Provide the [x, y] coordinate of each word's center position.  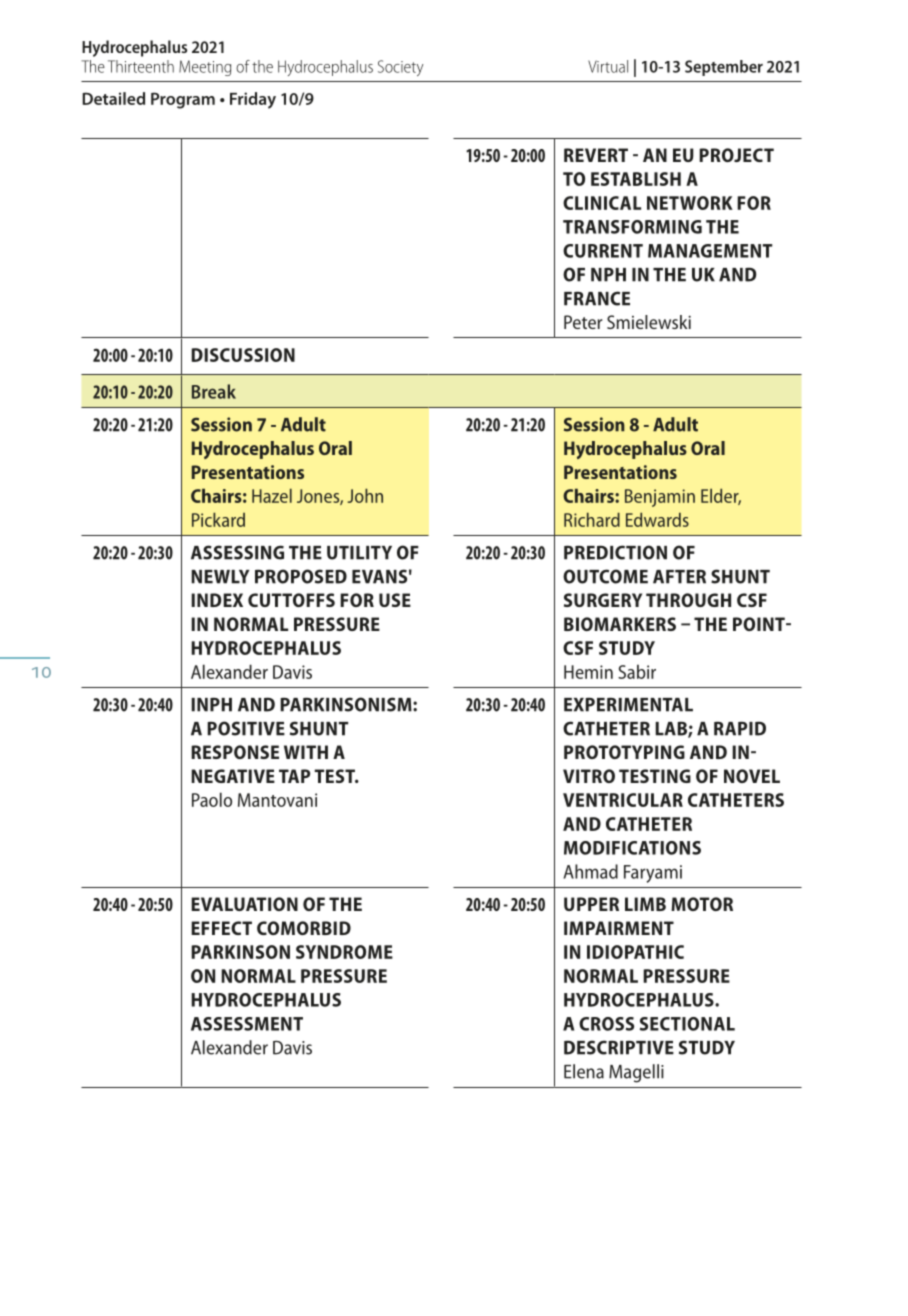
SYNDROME [344, 952]
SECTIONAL [687, 1024]
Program [183, 100]
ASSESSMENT [247, 1024]
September [724, 68]
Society [401, 68]
